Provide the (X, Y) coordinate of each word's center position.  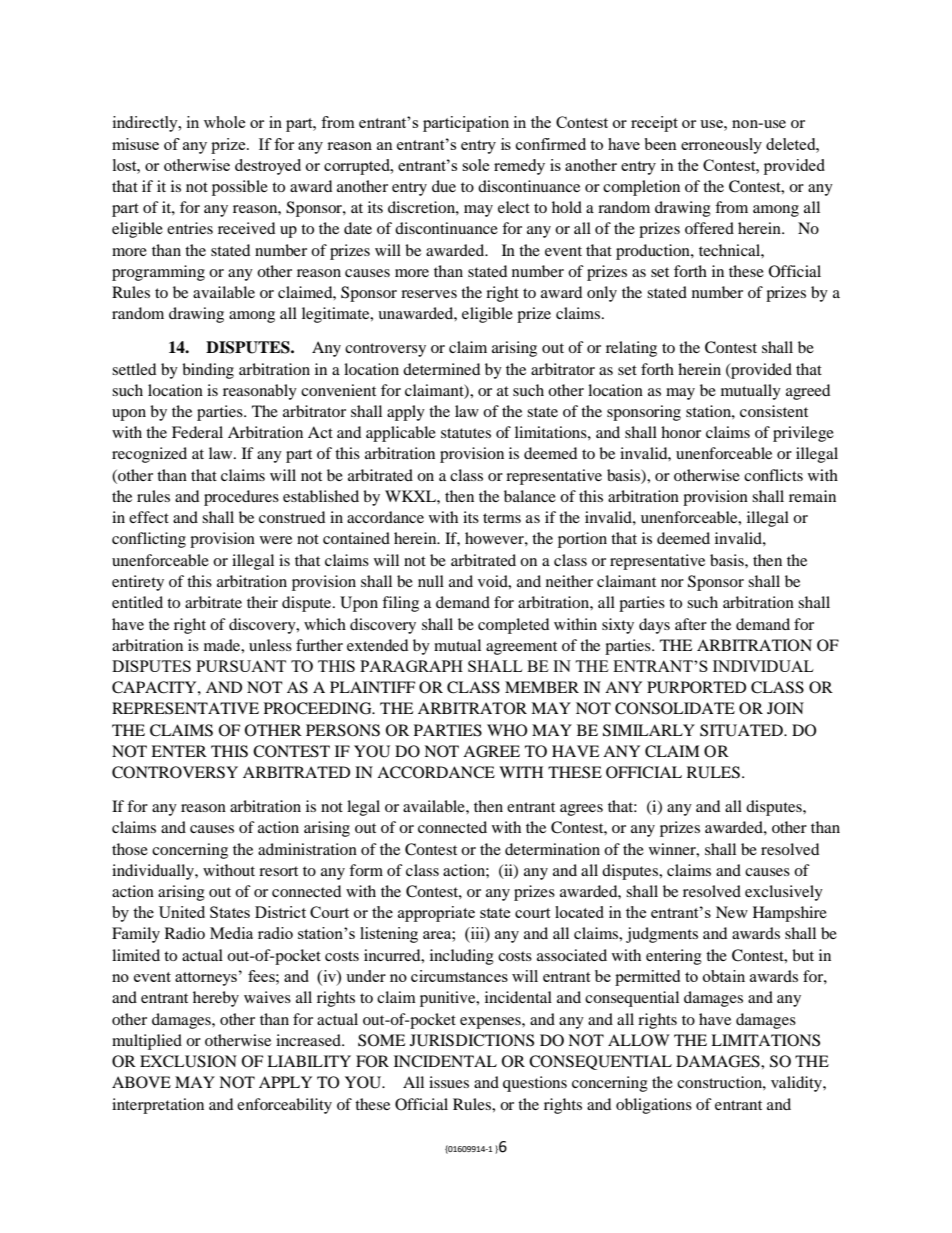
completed (513, 626)
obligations (654, 1106)
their (262, 602)
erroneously (721, 146)
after (691, 624)
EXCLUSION (188, 1061)
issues (449, 1082)
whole (224, 122)
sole (475, 165)
